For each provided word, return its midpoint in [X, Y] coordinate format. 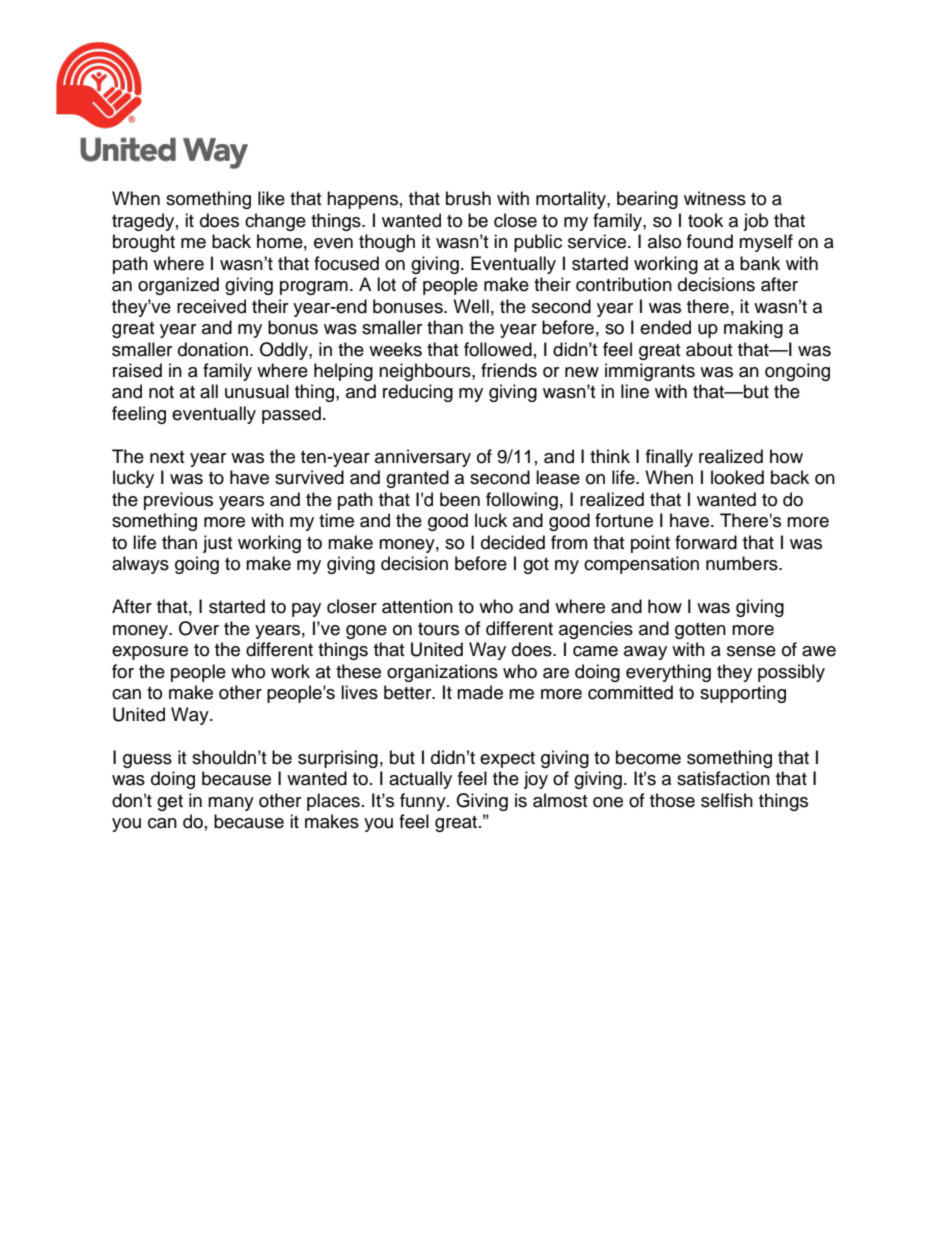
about [709, 349]
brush [468, 198]
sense [751, 651]
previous [178, 501]
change [275, 222]
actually [420, 780]
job [755, 222]
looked [737, 477]
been [460, 499]
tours [438, 629]
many [231, 804]
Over [199, 628]
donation [213, 349]
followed [498, 349]
